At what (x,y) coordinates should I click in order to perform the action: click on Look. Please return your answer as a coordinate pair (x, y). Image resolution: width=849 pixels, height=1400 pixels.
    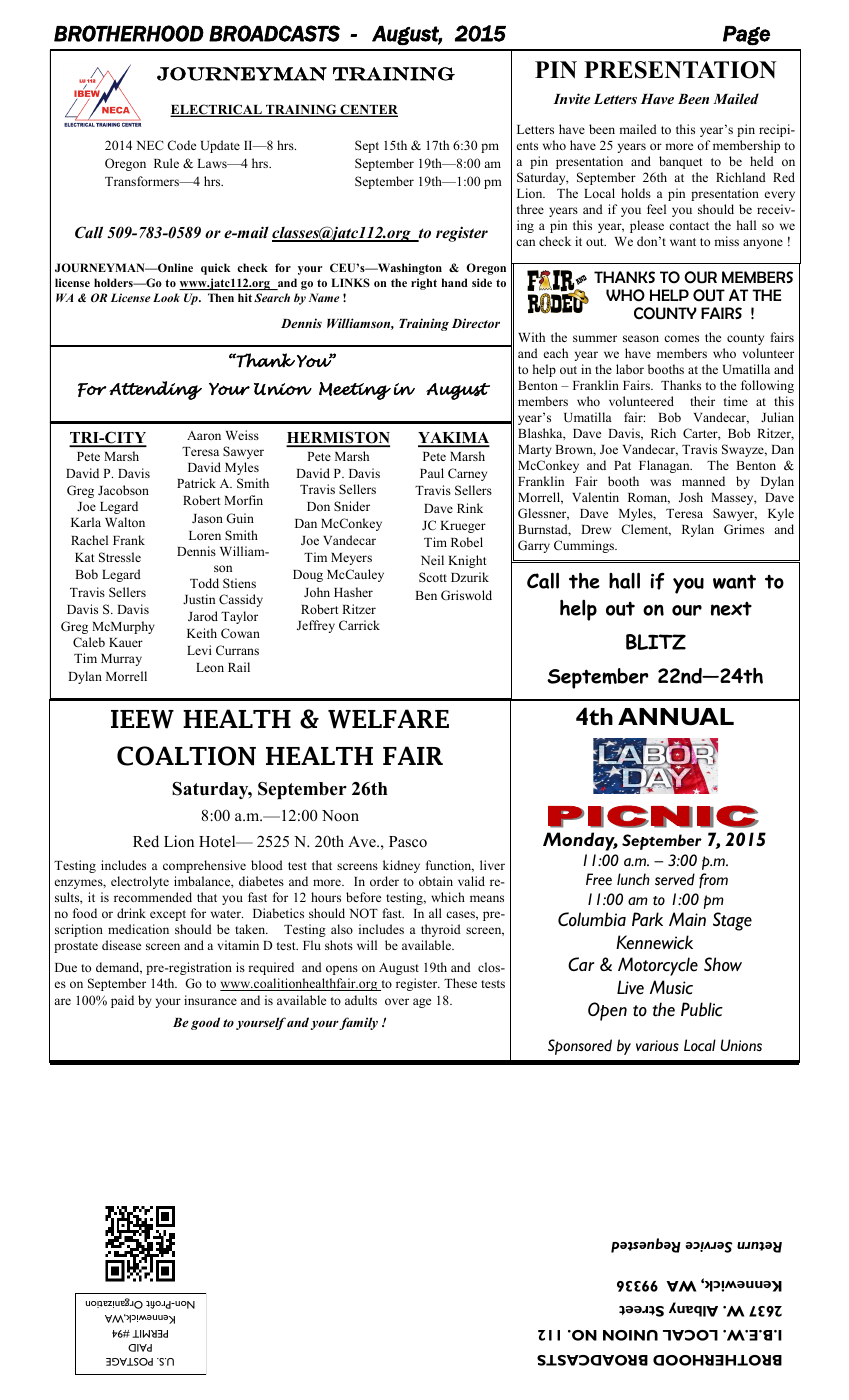
    Looking at the image, I should click on (166, 297).
